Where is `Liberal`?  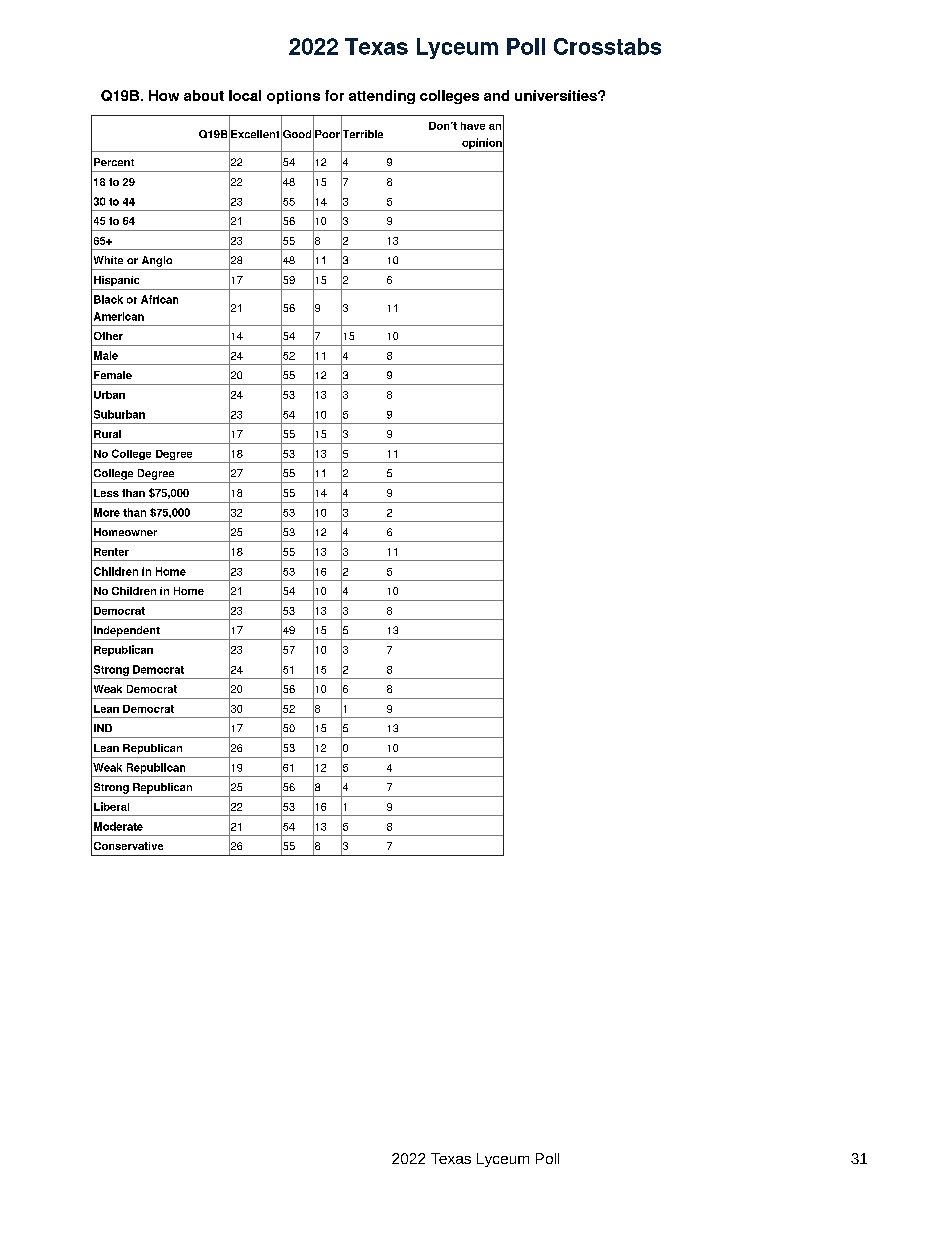 Liberal is located at coordinates (111, 806).
